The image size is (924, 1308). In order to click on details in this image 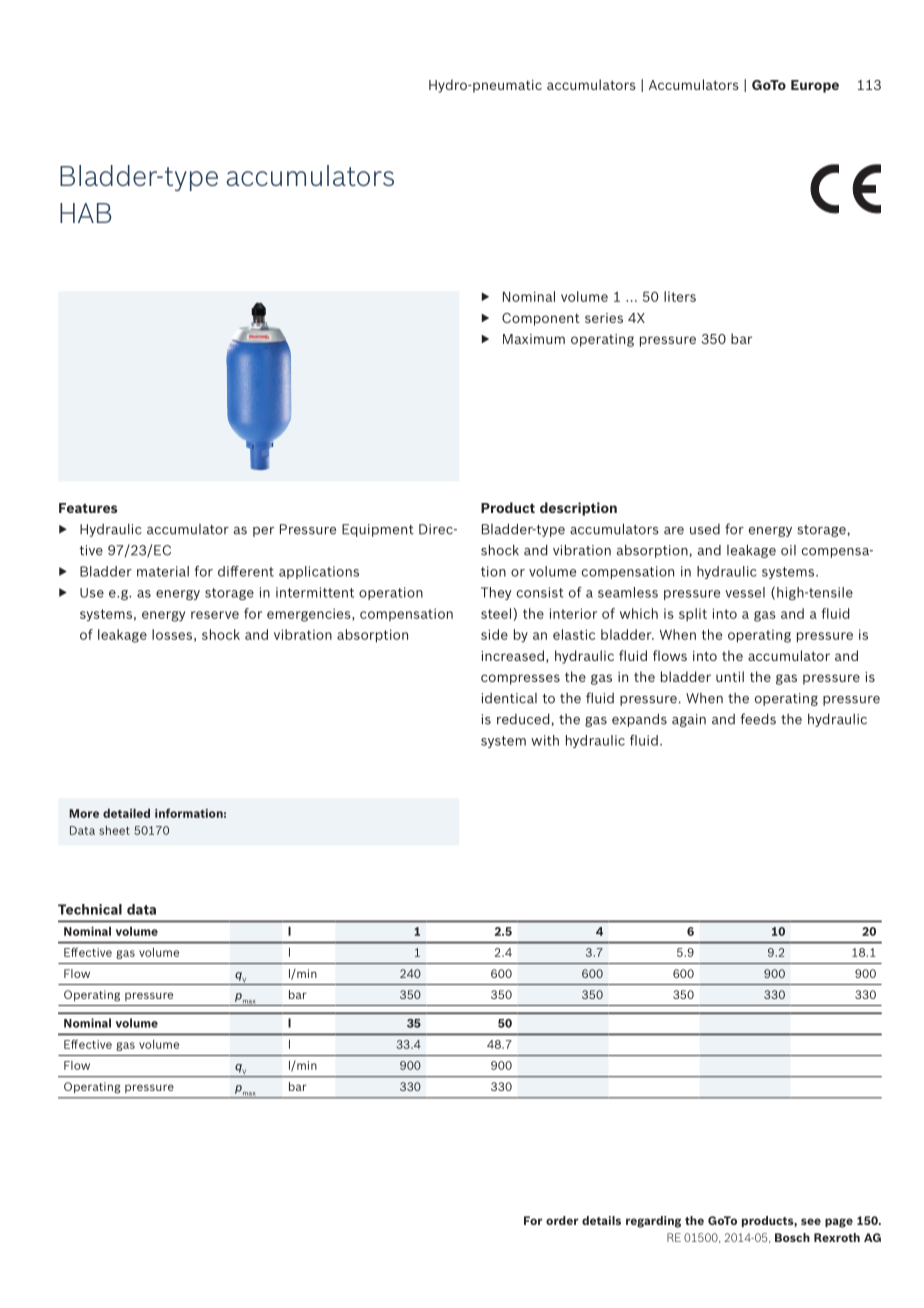, I will do `click(601, 1220)`.
